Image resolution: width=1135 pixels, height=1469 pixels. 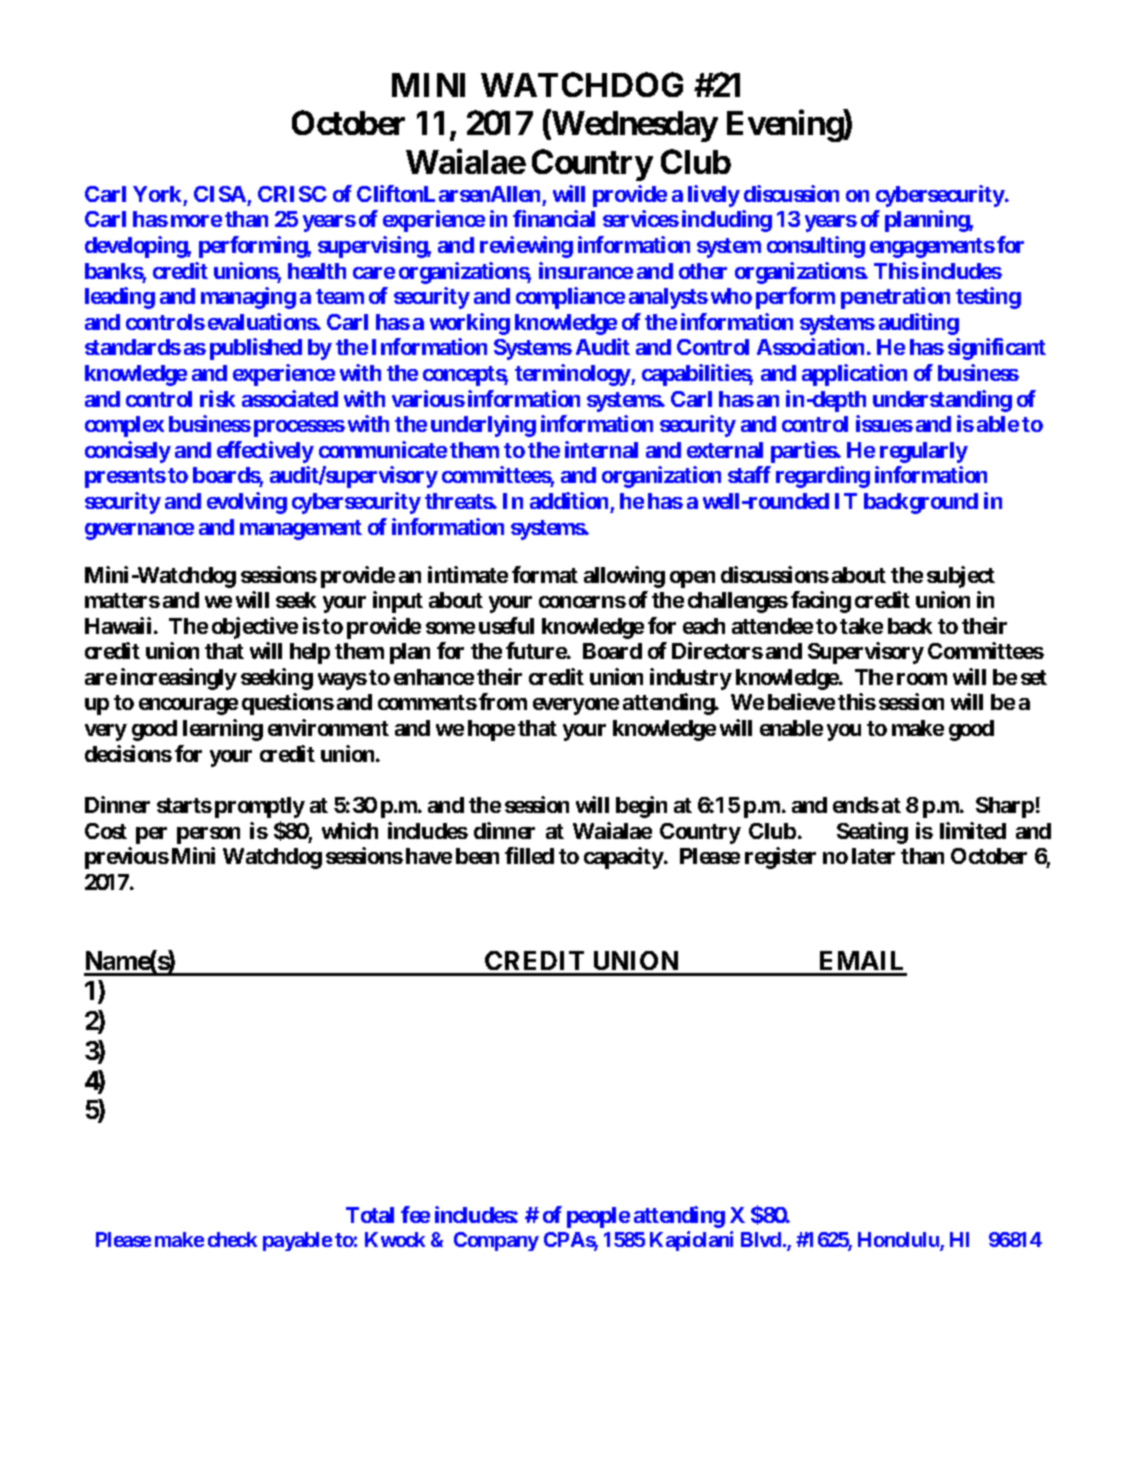 What do you see at coordinates (247, 503) in the page?
I see `evolving` at bounding box center [247, 503].
